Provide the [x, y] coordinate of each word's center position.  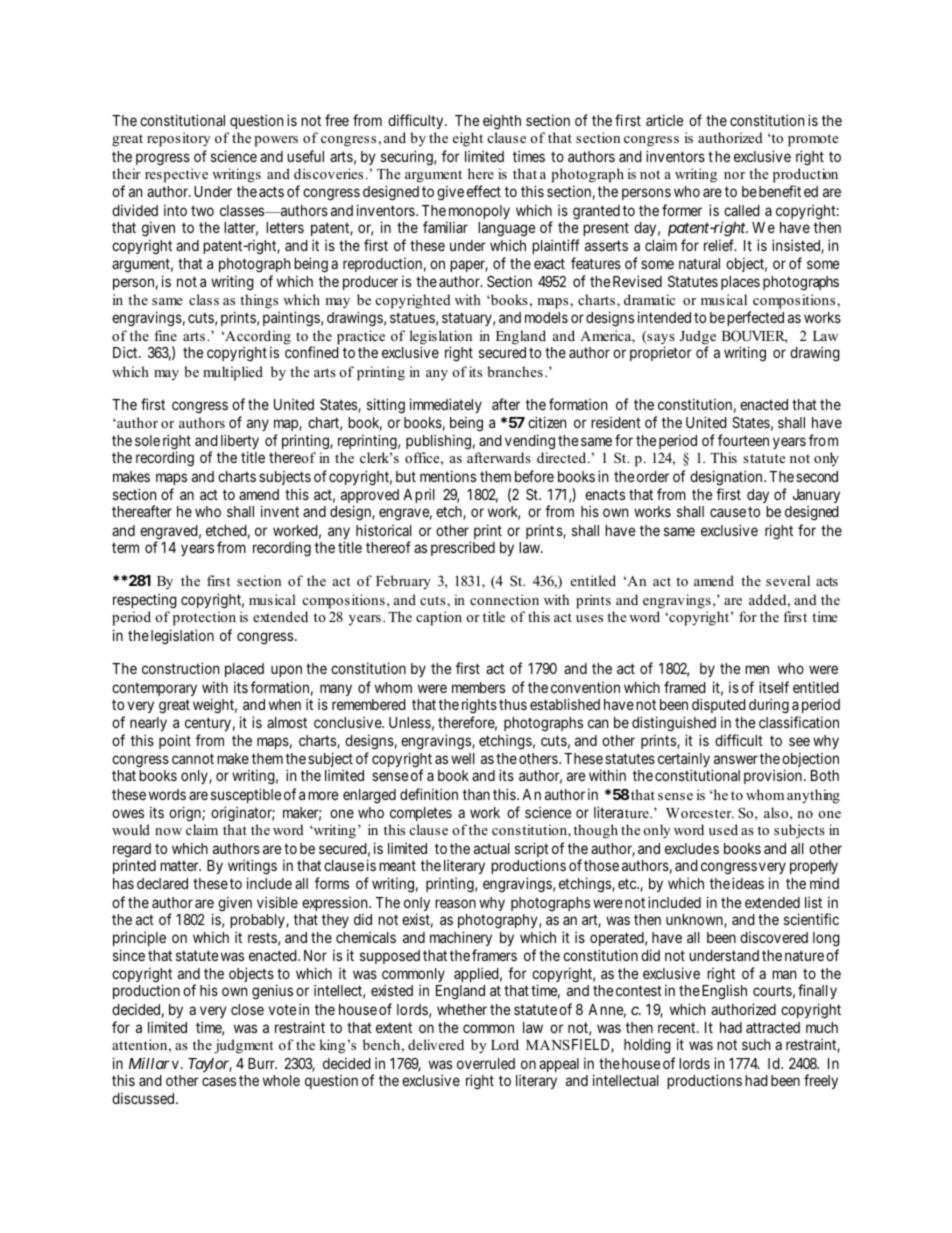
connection [504, 599]
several [788, 580]
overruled [486, 1063]
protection [204, 618]
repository [178, 139]
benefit [780, 191]
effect [484, 191]
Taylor [210, 1065]
